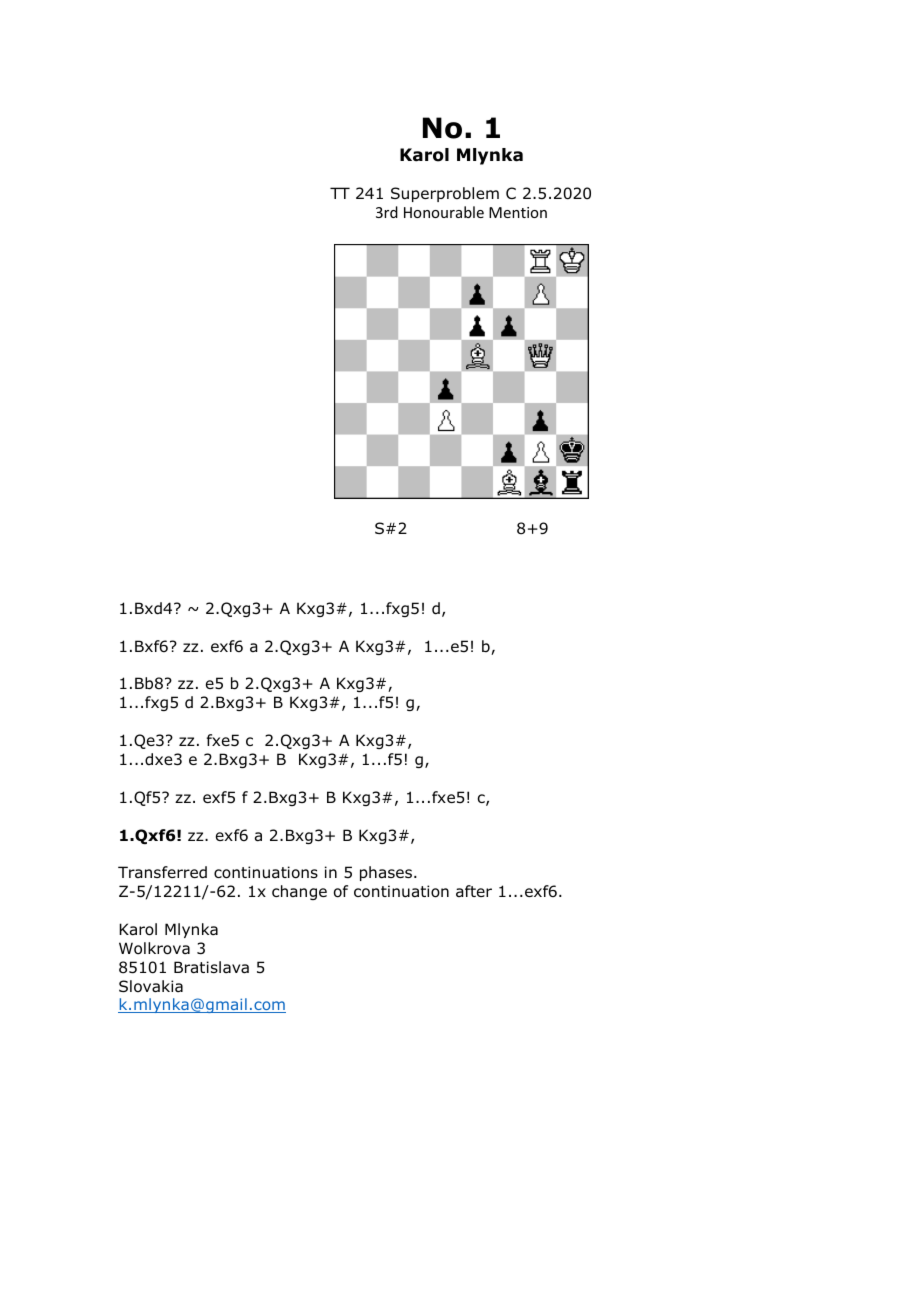  What do you see at coordinates (444, 212) in the page?
I see `Honourable` at bounding box center [444, 212].
